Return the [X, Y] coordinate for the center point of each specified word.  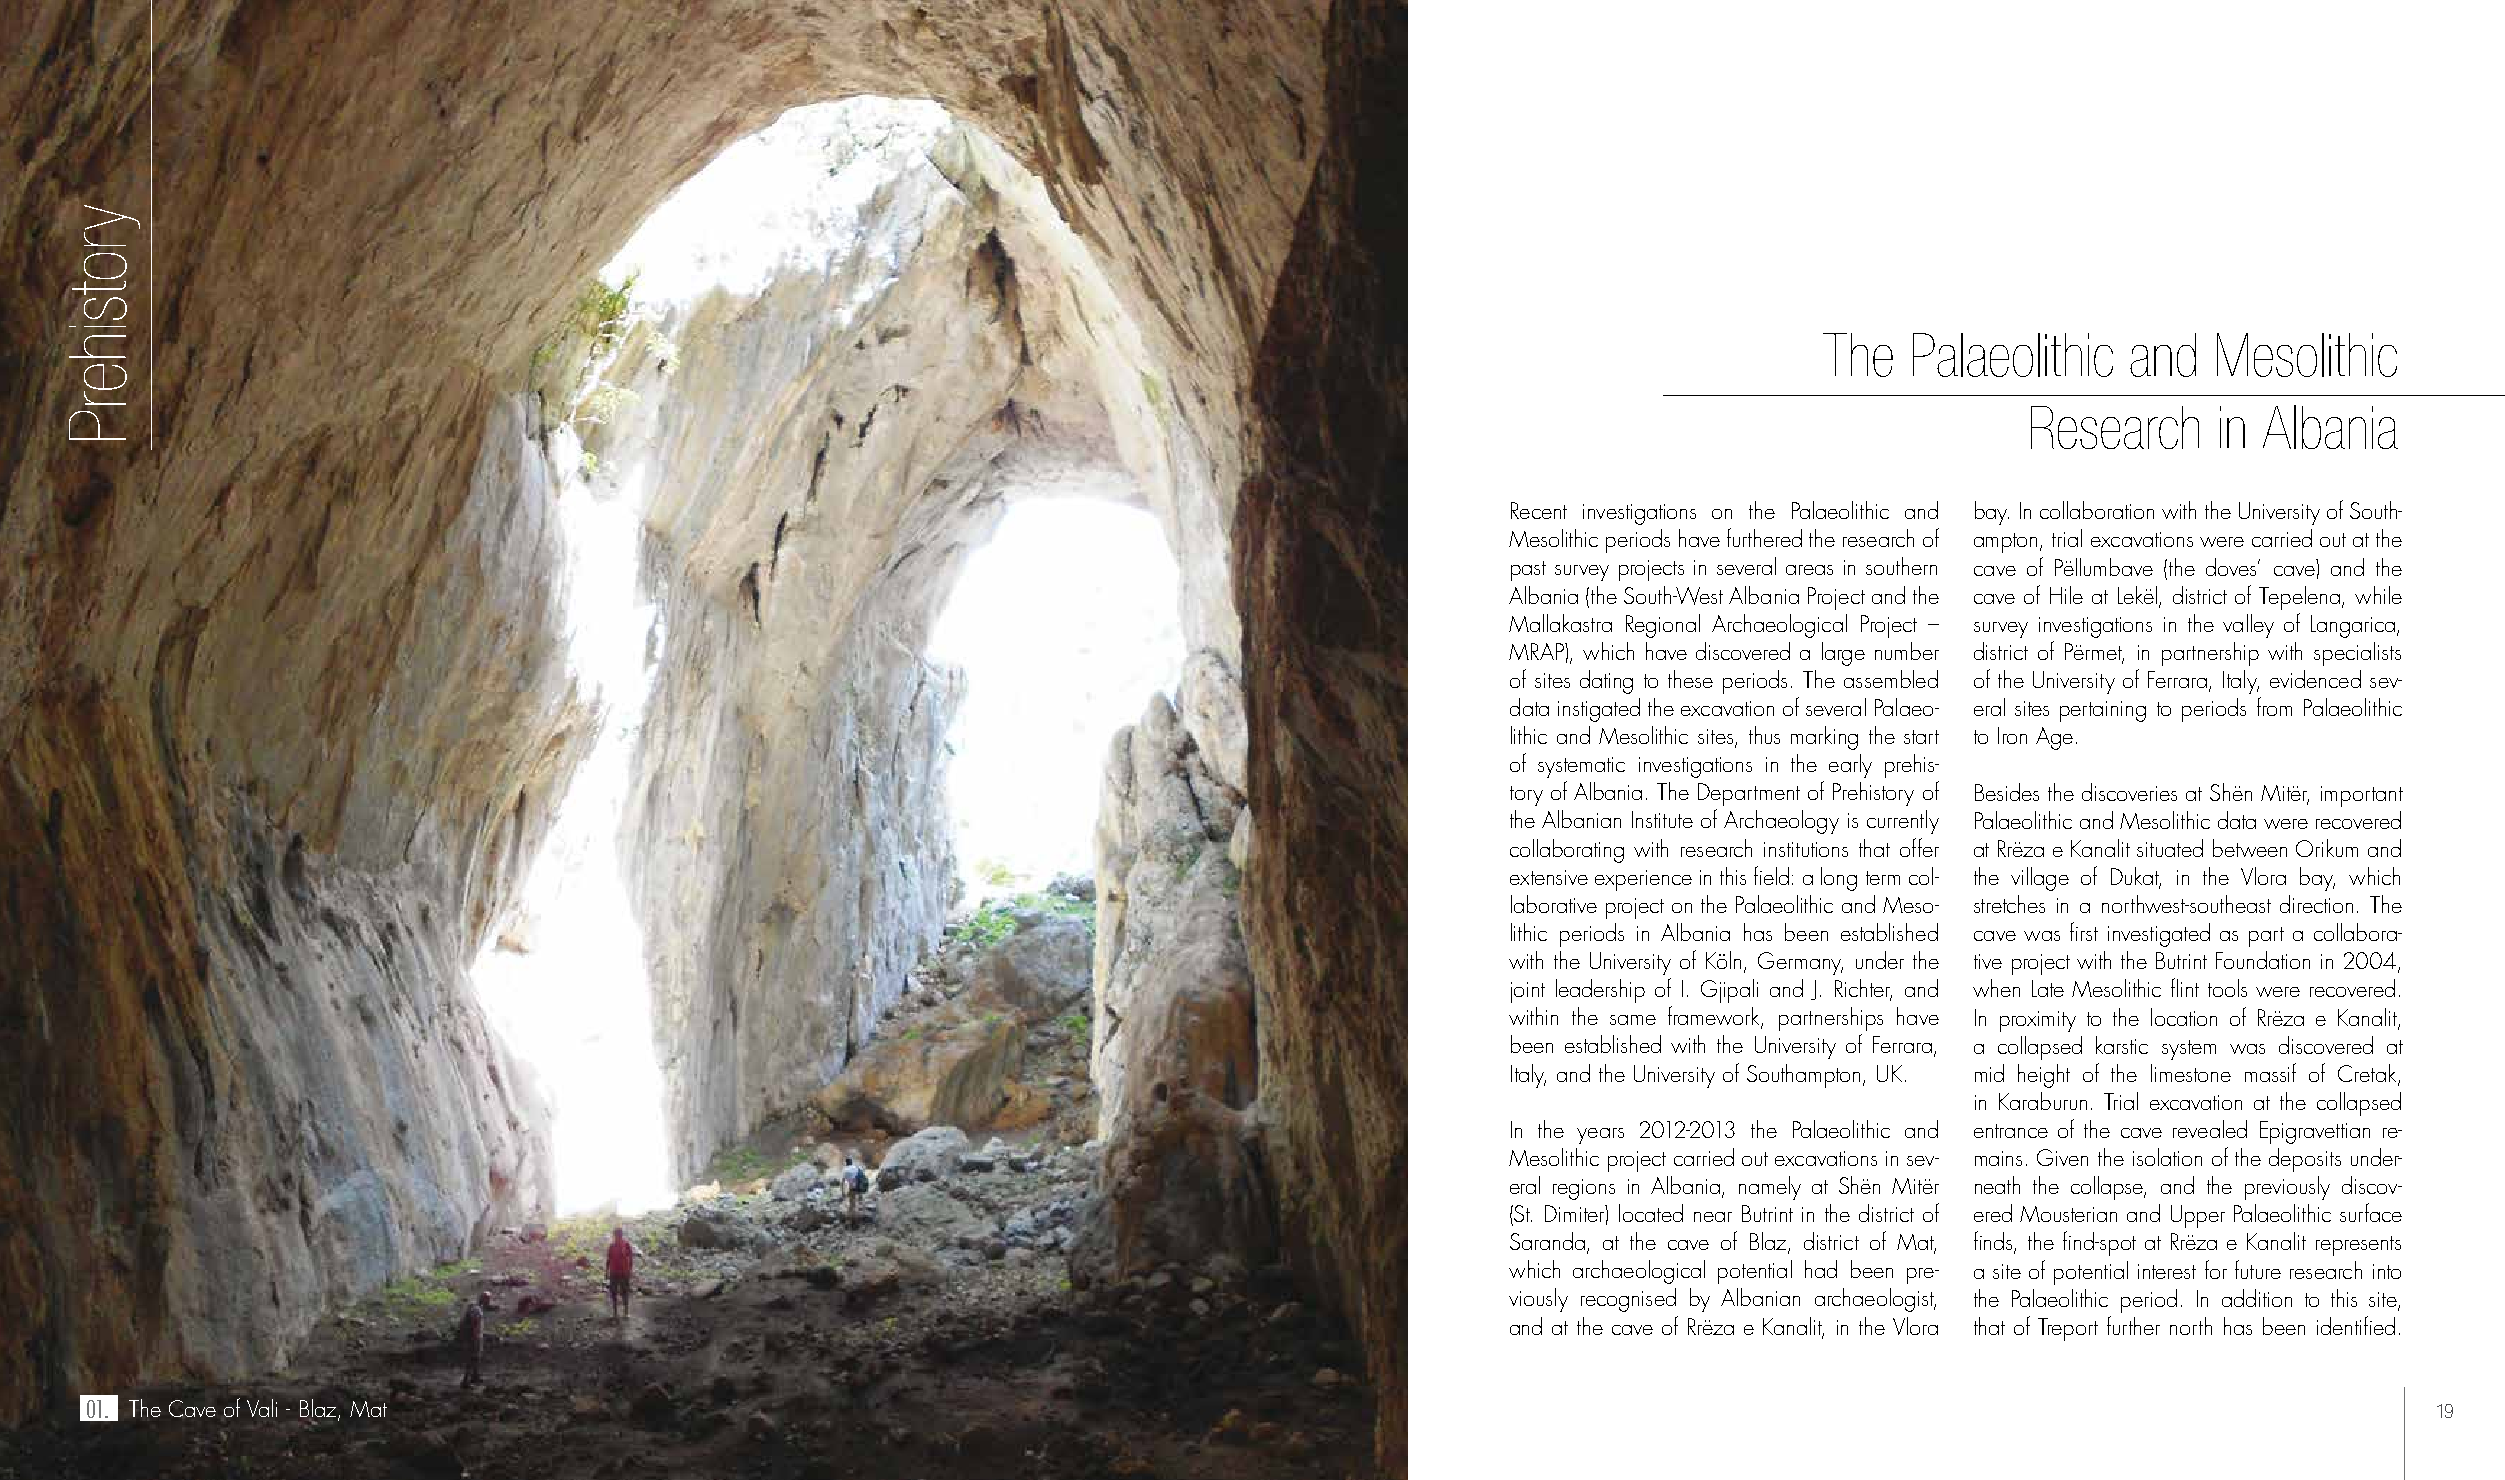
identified [2356, 1325]
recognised [1628, 1300]
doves [2233, 567]
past [1528, 571]
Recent [1539, 510]
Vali [262, 1408]
